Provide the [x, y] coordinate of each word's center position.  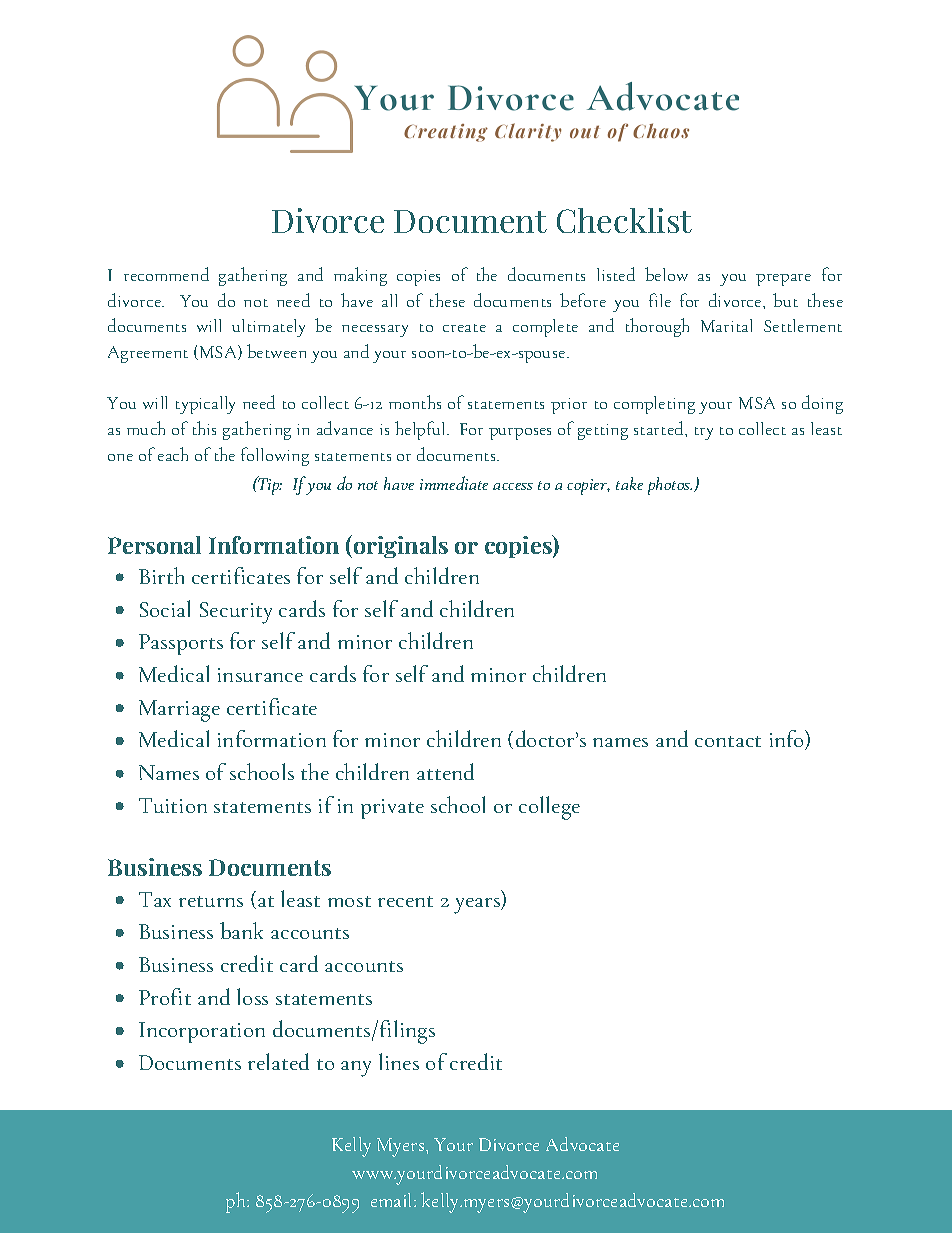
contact [728, 741]
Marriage [179, 711]
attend [445, 771]
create [464, 328]
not [256, 303]
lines [399, 1061]
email [393, 1200]
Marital [726, 325]
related [278, 1061]
